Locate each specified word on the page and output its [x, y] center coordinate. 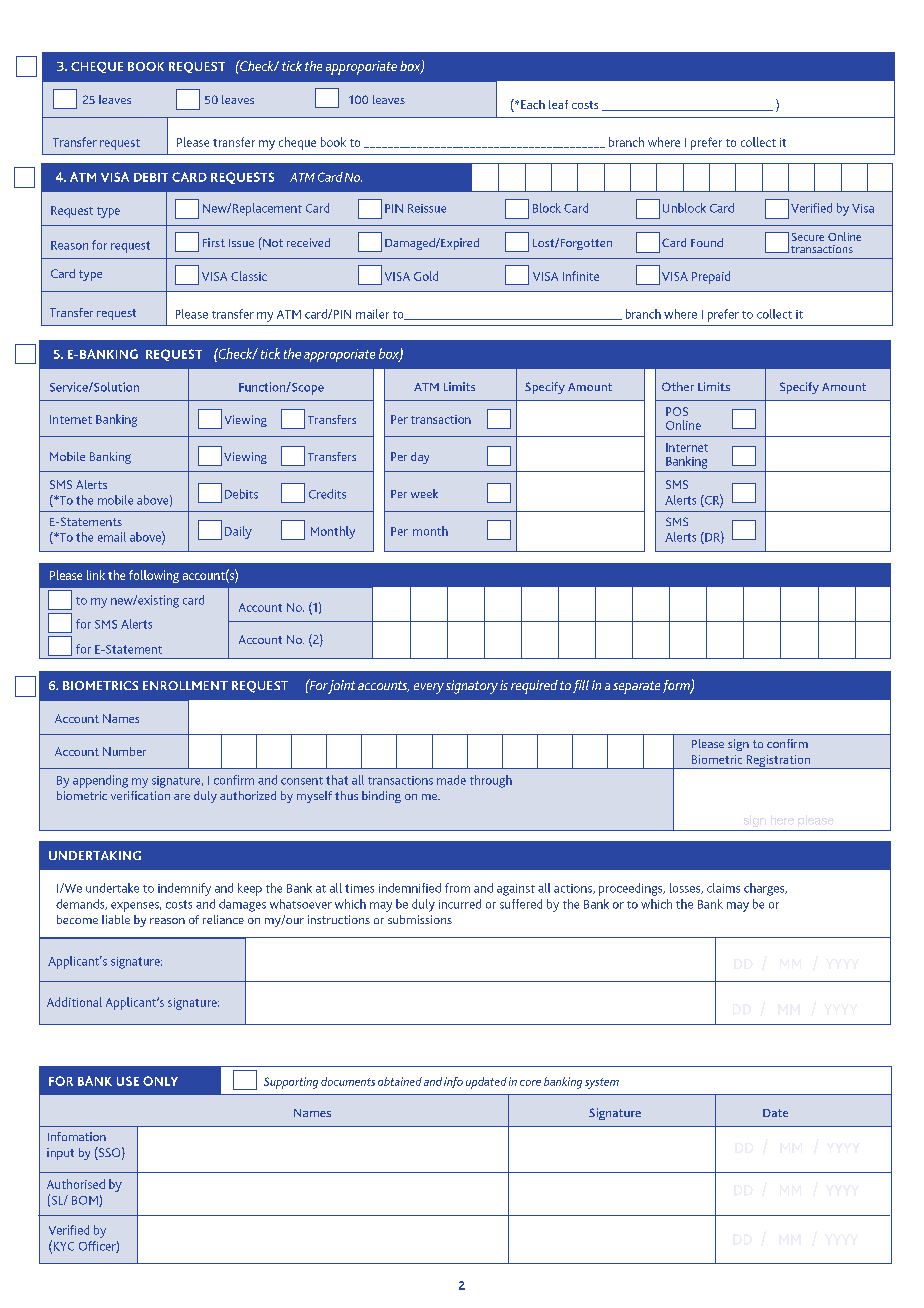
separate [636, 687]
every [429, 688]
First [214, 242]
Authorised [76, 1184]
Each [533, 104]
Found [707, 242]
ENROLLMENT [185, 685]
